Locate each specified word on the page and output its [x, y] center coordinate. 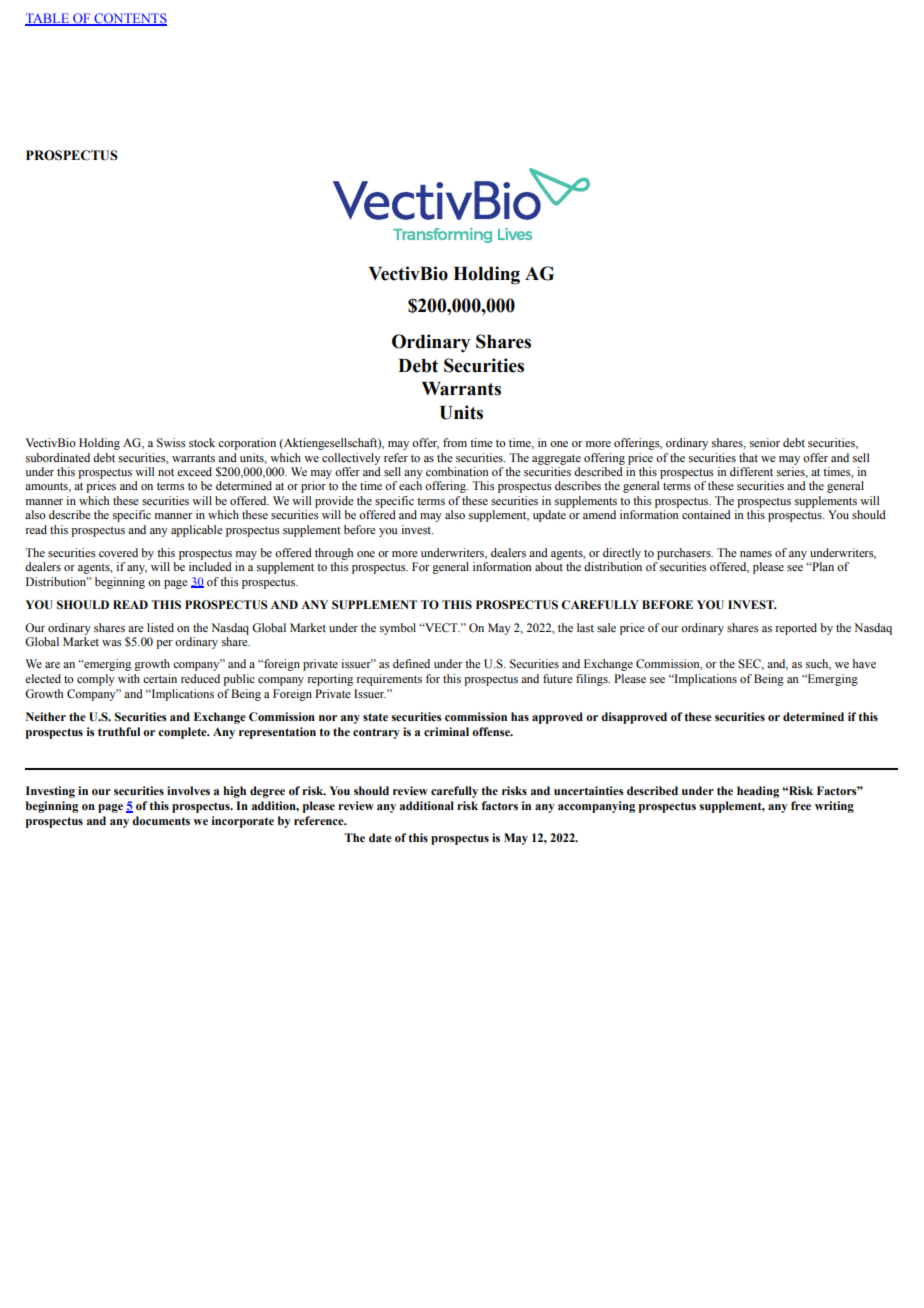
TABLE [48, 19]
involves [188, 790]
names [756, 554]
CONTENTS [129, 19]
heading [758, 792]
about [549, 566]
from [455, 442]
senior [765, 442]
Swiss [171, 442]
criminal [446, 731]
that [748, 457]
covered [118, 552]
